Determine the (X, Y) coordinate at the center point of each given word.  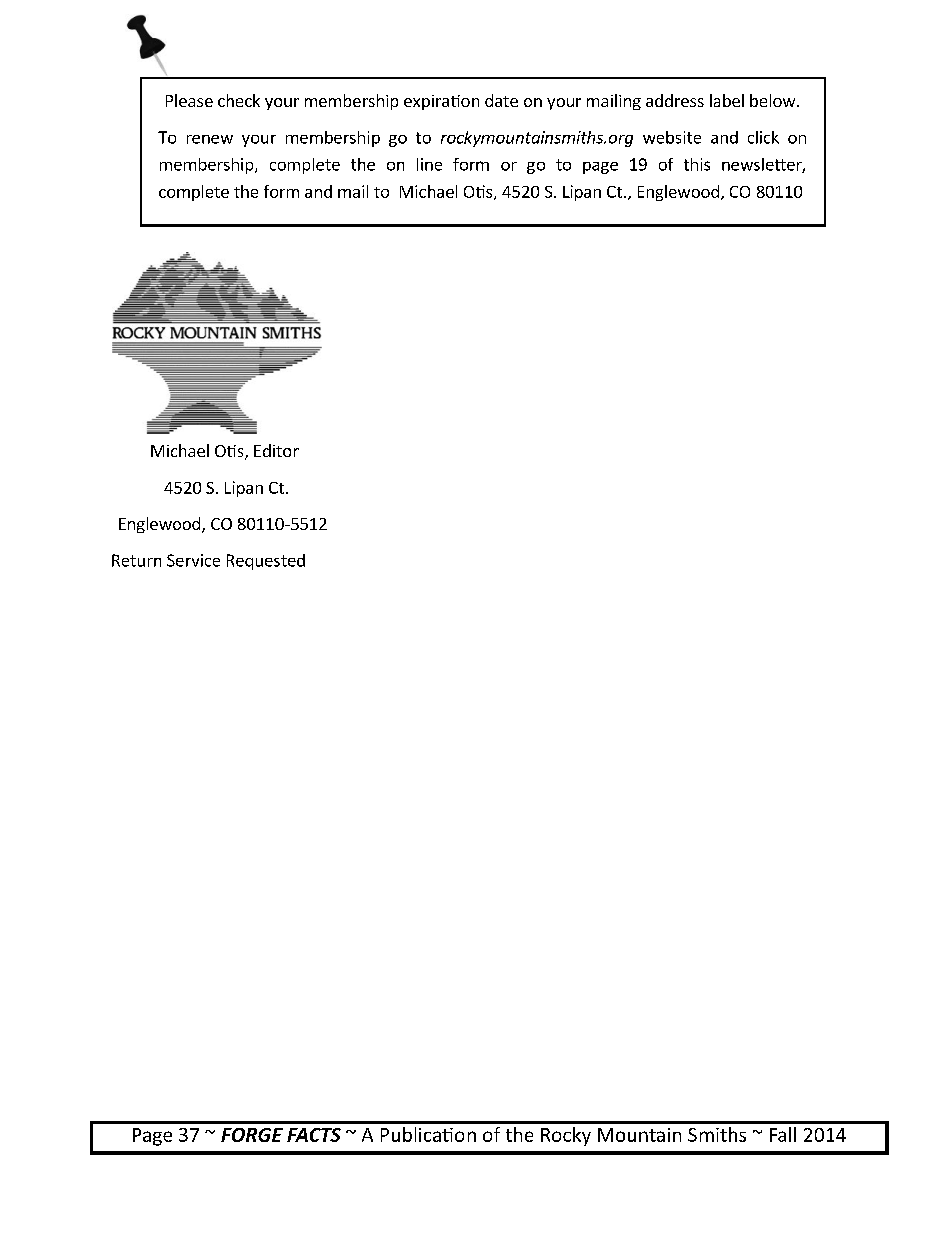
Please (189, 100)
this (697, 164)
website (672, 137)
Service (193, 560)
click (763, 137)
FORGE (252, 1135)
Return (136, 560)
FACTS (314, 1135)
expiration (441, 102)
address (675, 100)
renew (210, 139)
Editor (276, 450)
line (429, 164)
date (501, 100)
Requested (266, 562)
